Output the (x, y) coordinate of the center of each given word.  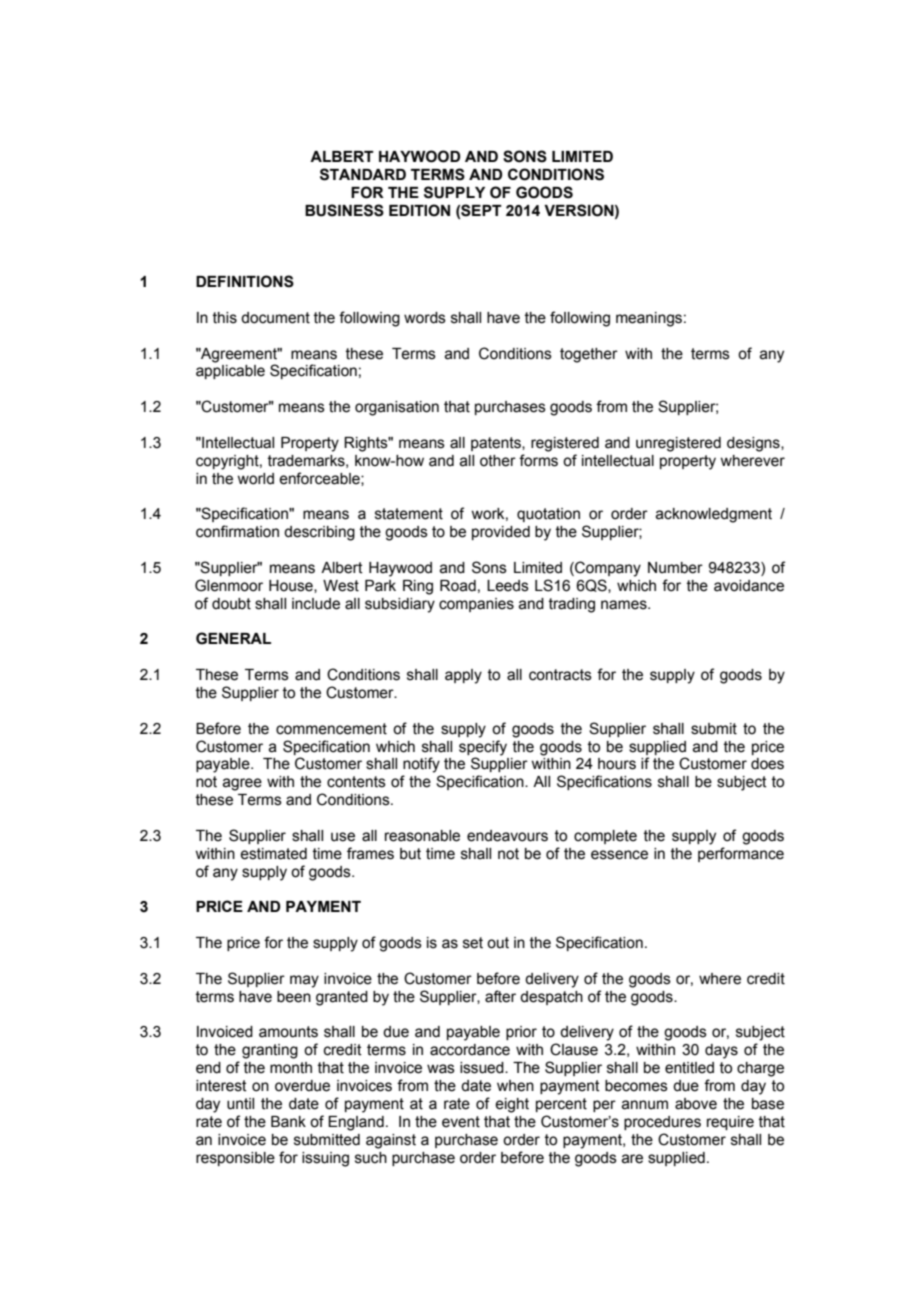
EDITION (419, 210)
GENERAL (233, 638)
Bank (288, 1122)
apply (463, 676)
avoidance (749, 586)
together (589, 355)
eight (512, 1105)
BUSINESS (344, 210)
